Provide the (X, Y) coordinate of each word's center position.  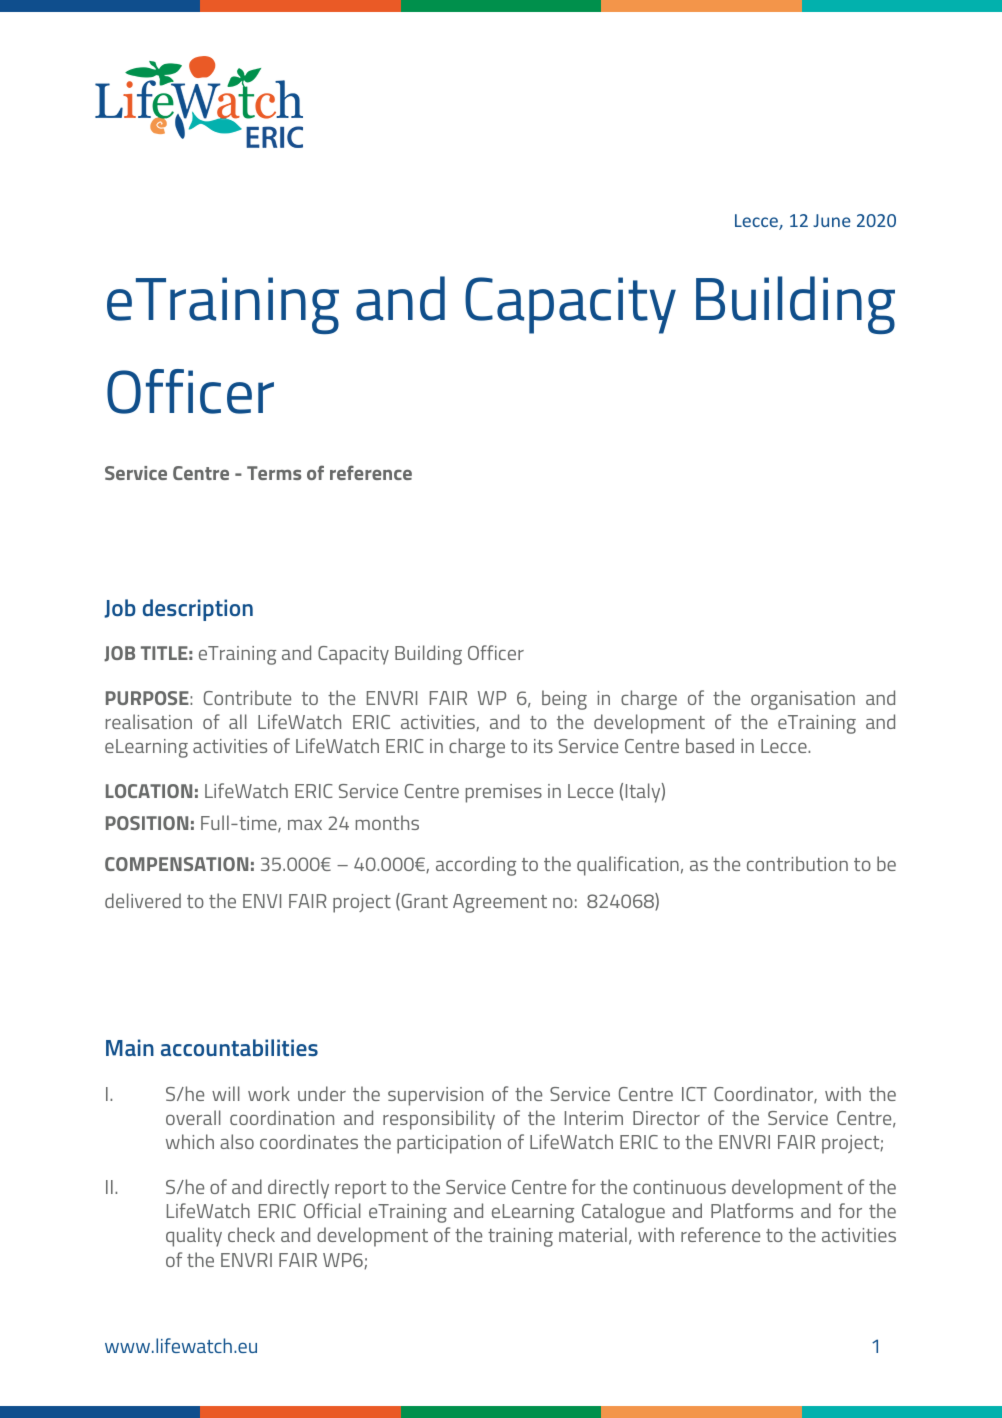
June (832, 220)
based (710, 745)
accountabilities (239, 1047)
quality (194, 1237)
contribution (797, 863)
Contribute (247, 697)
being (564, 700)
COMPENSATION (176, 864)
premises (504, 793)
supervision (435, 1096)
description (198, 610)
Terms (274, 473)
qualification (628, 866)
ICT (694, 1094)
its (543, 746)
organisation (803, 700)
